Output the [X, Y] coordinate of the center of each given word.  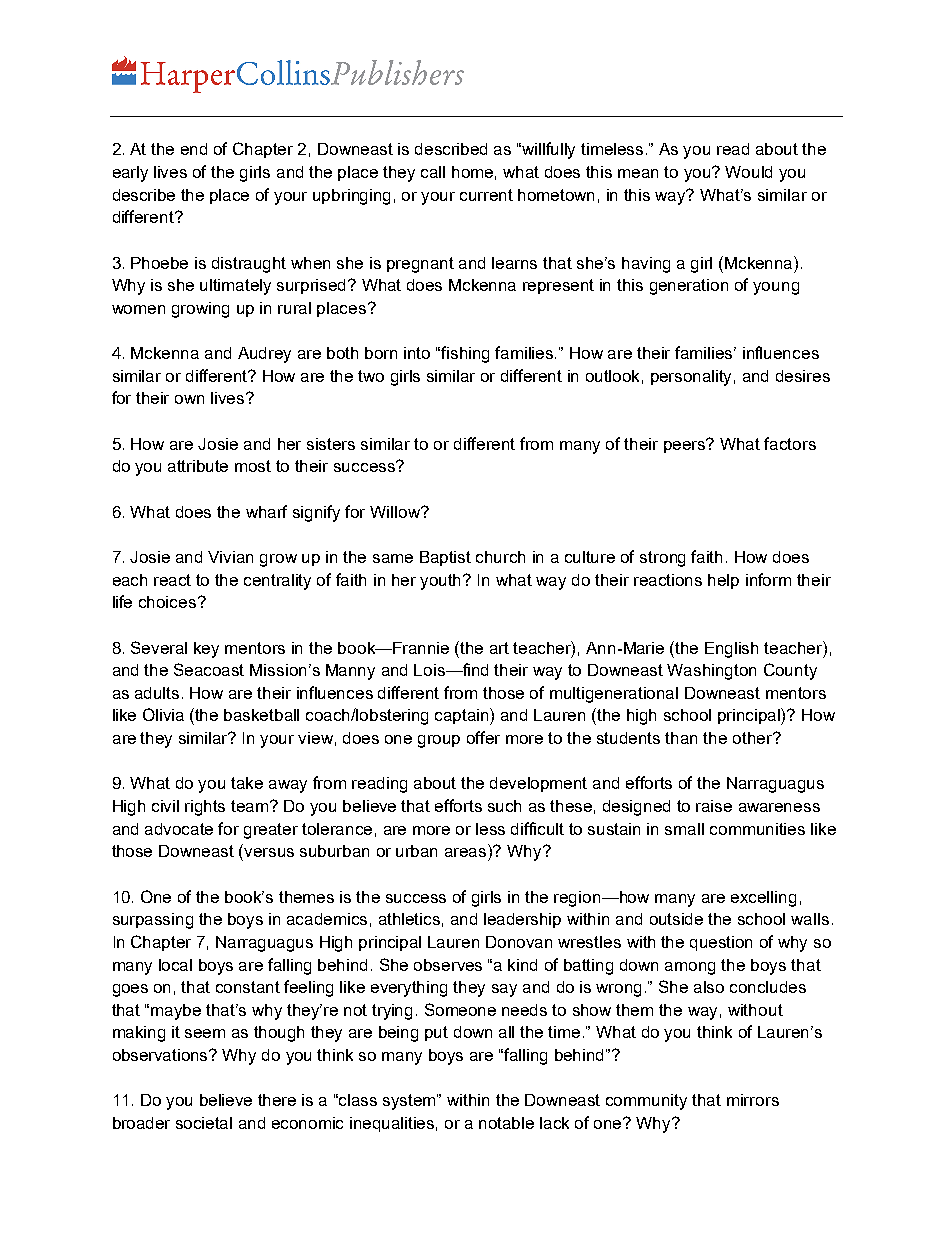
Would [748, 172]
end [194, 149]
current [486, 195]
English [731, 650]
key [206, 650]
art [499, 648]
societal [204, 1123]
